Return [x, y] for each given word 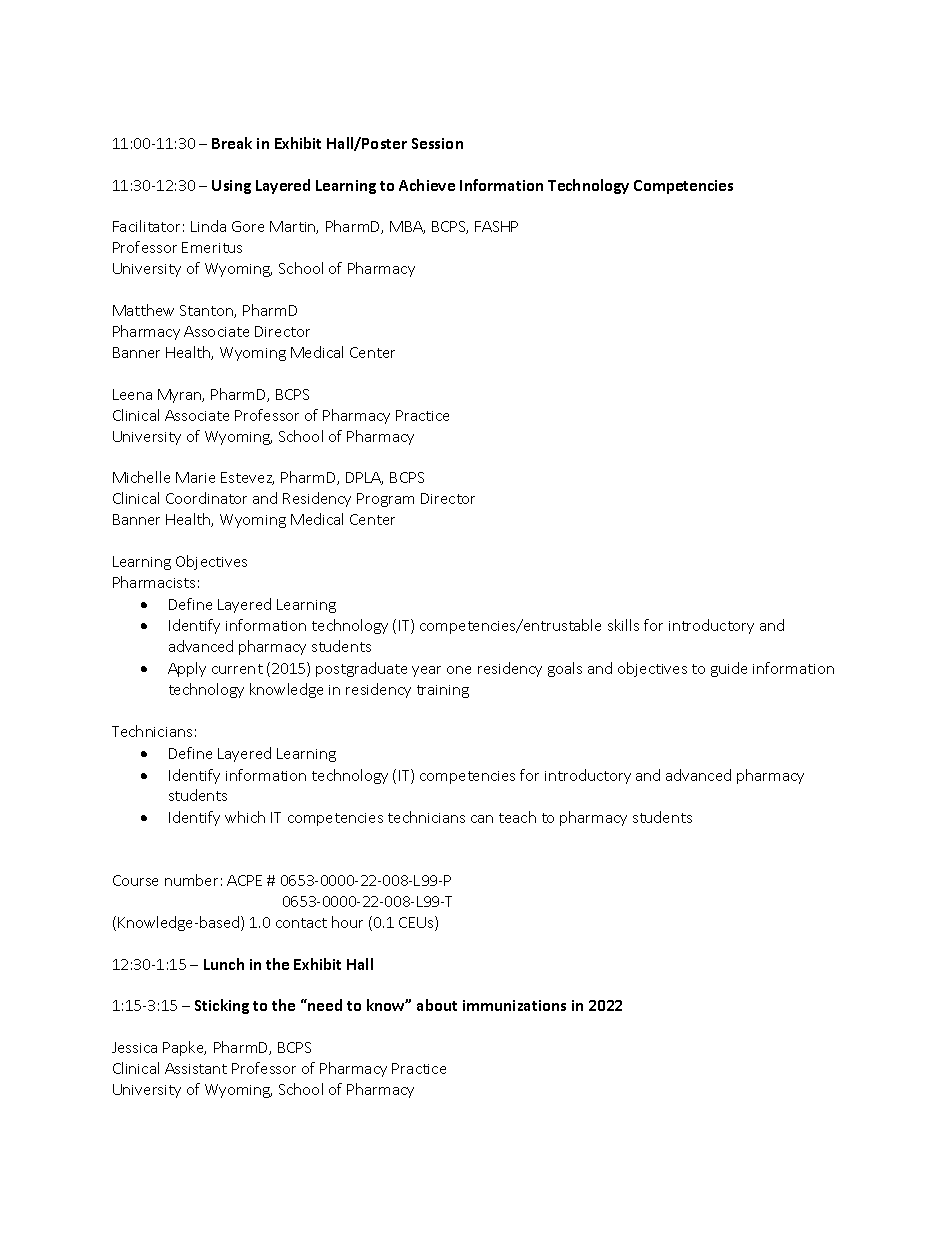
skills [623, 625]
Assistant [196, 1068]
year [426, 671]
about [437, 1005]
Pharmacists [154, 582]
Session [437, 143]
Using [231, 187]
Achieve [427, 185]
